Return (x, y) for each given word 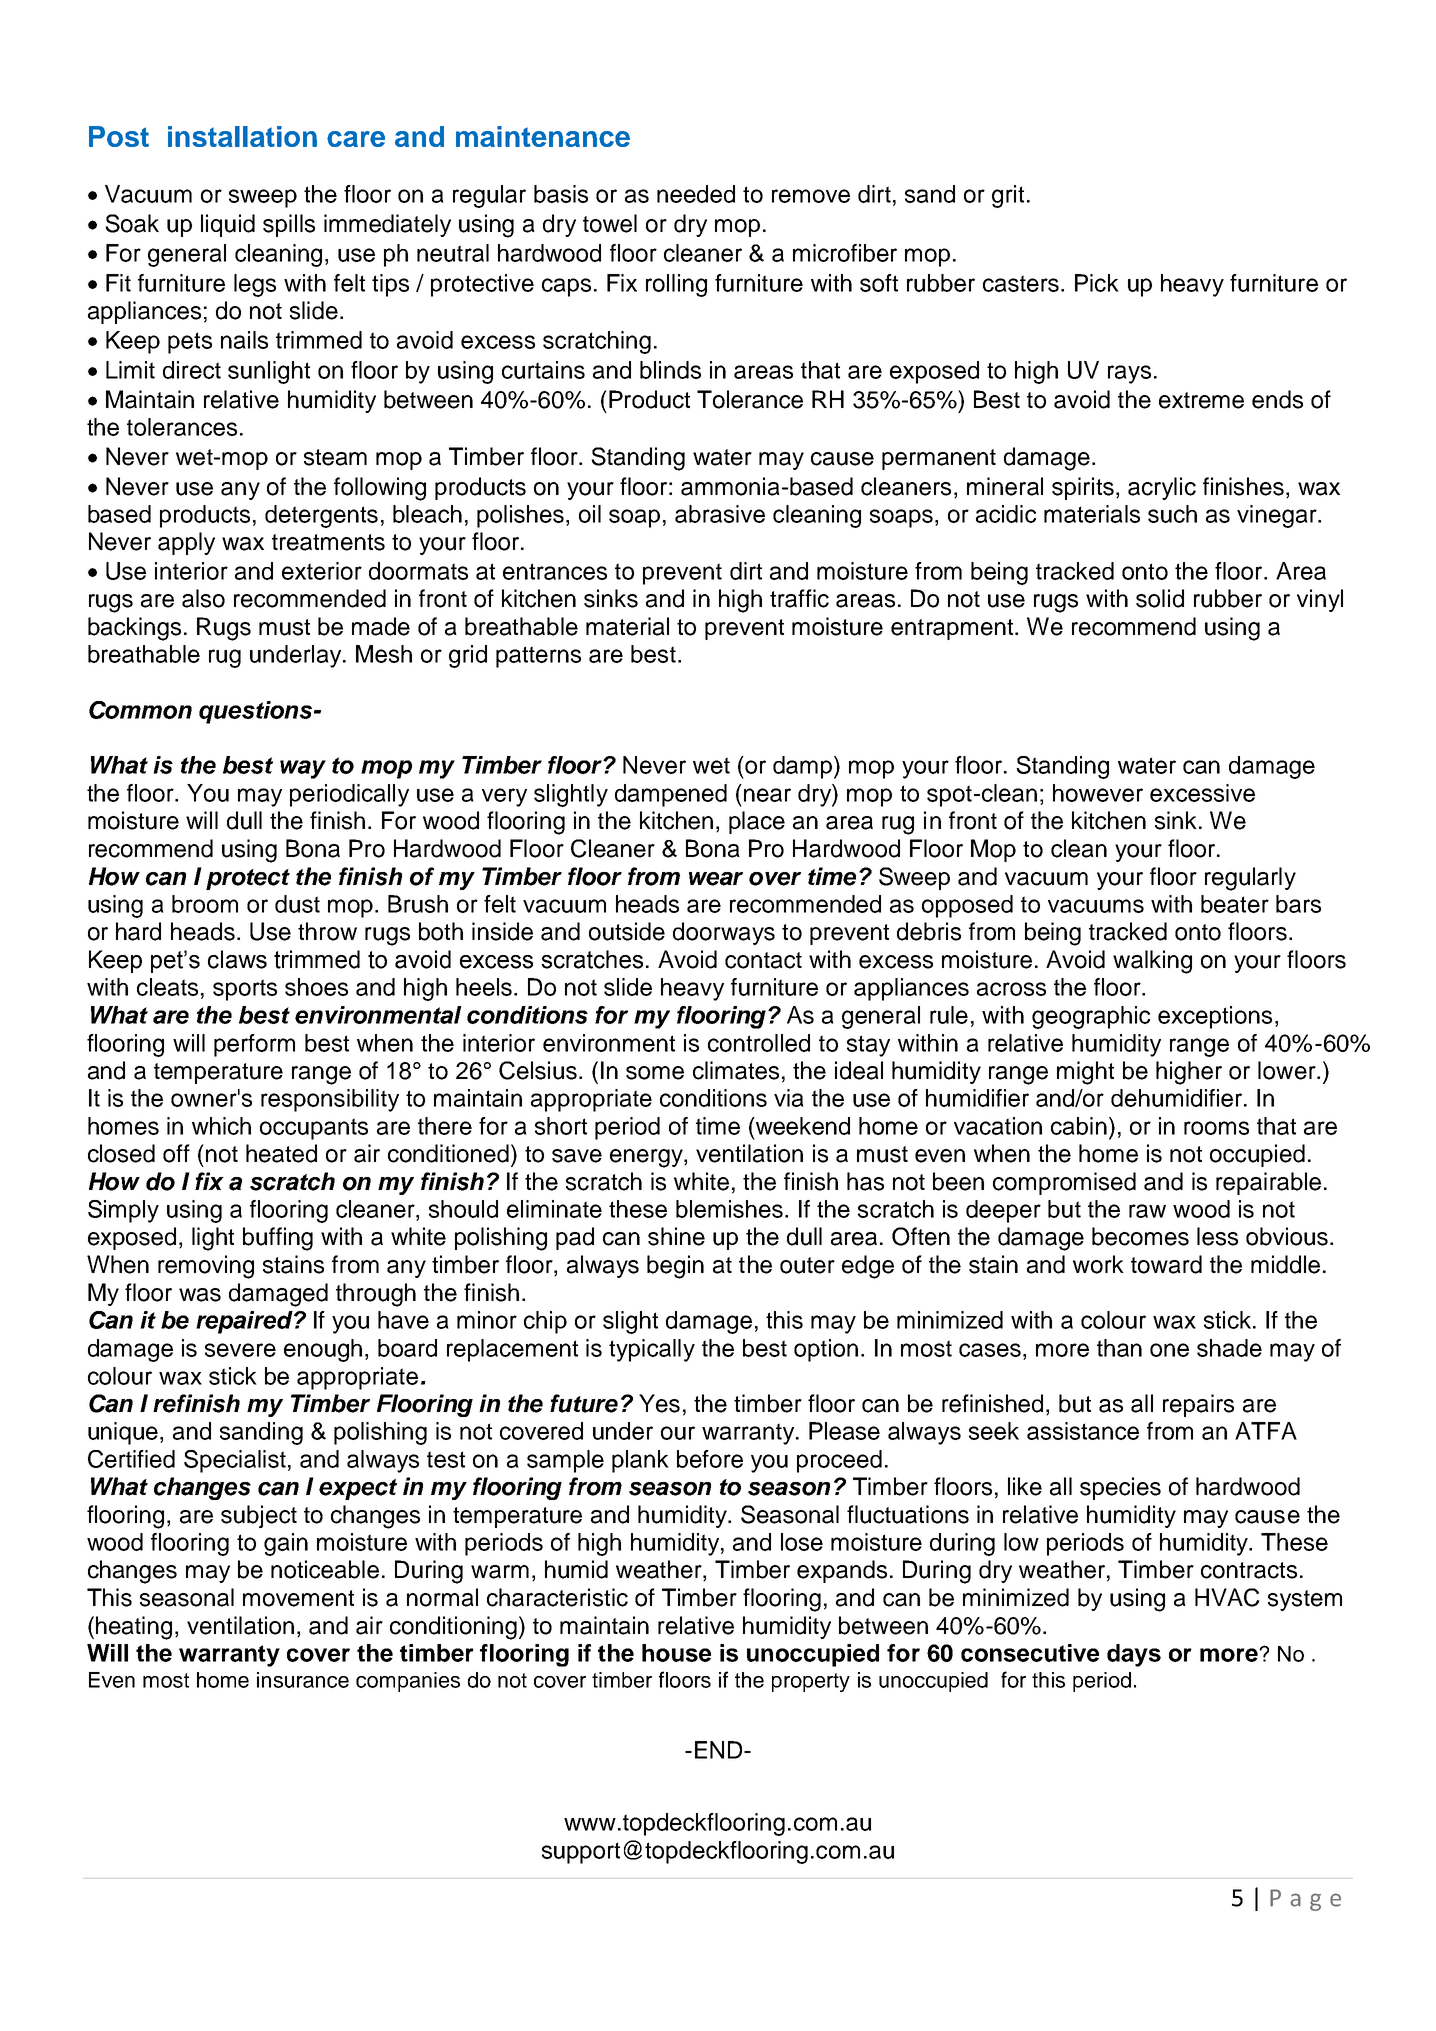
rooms (1216, 1128)
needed (696, 194)
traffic (799, 598)
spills (289, 225)
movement (298, 1598)
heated (281, 1153)
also (203, 598)
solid (1160, 598)
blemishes (729, 1209)
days (1134, 1655)
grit (1008, 196)
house (676, 1653)
